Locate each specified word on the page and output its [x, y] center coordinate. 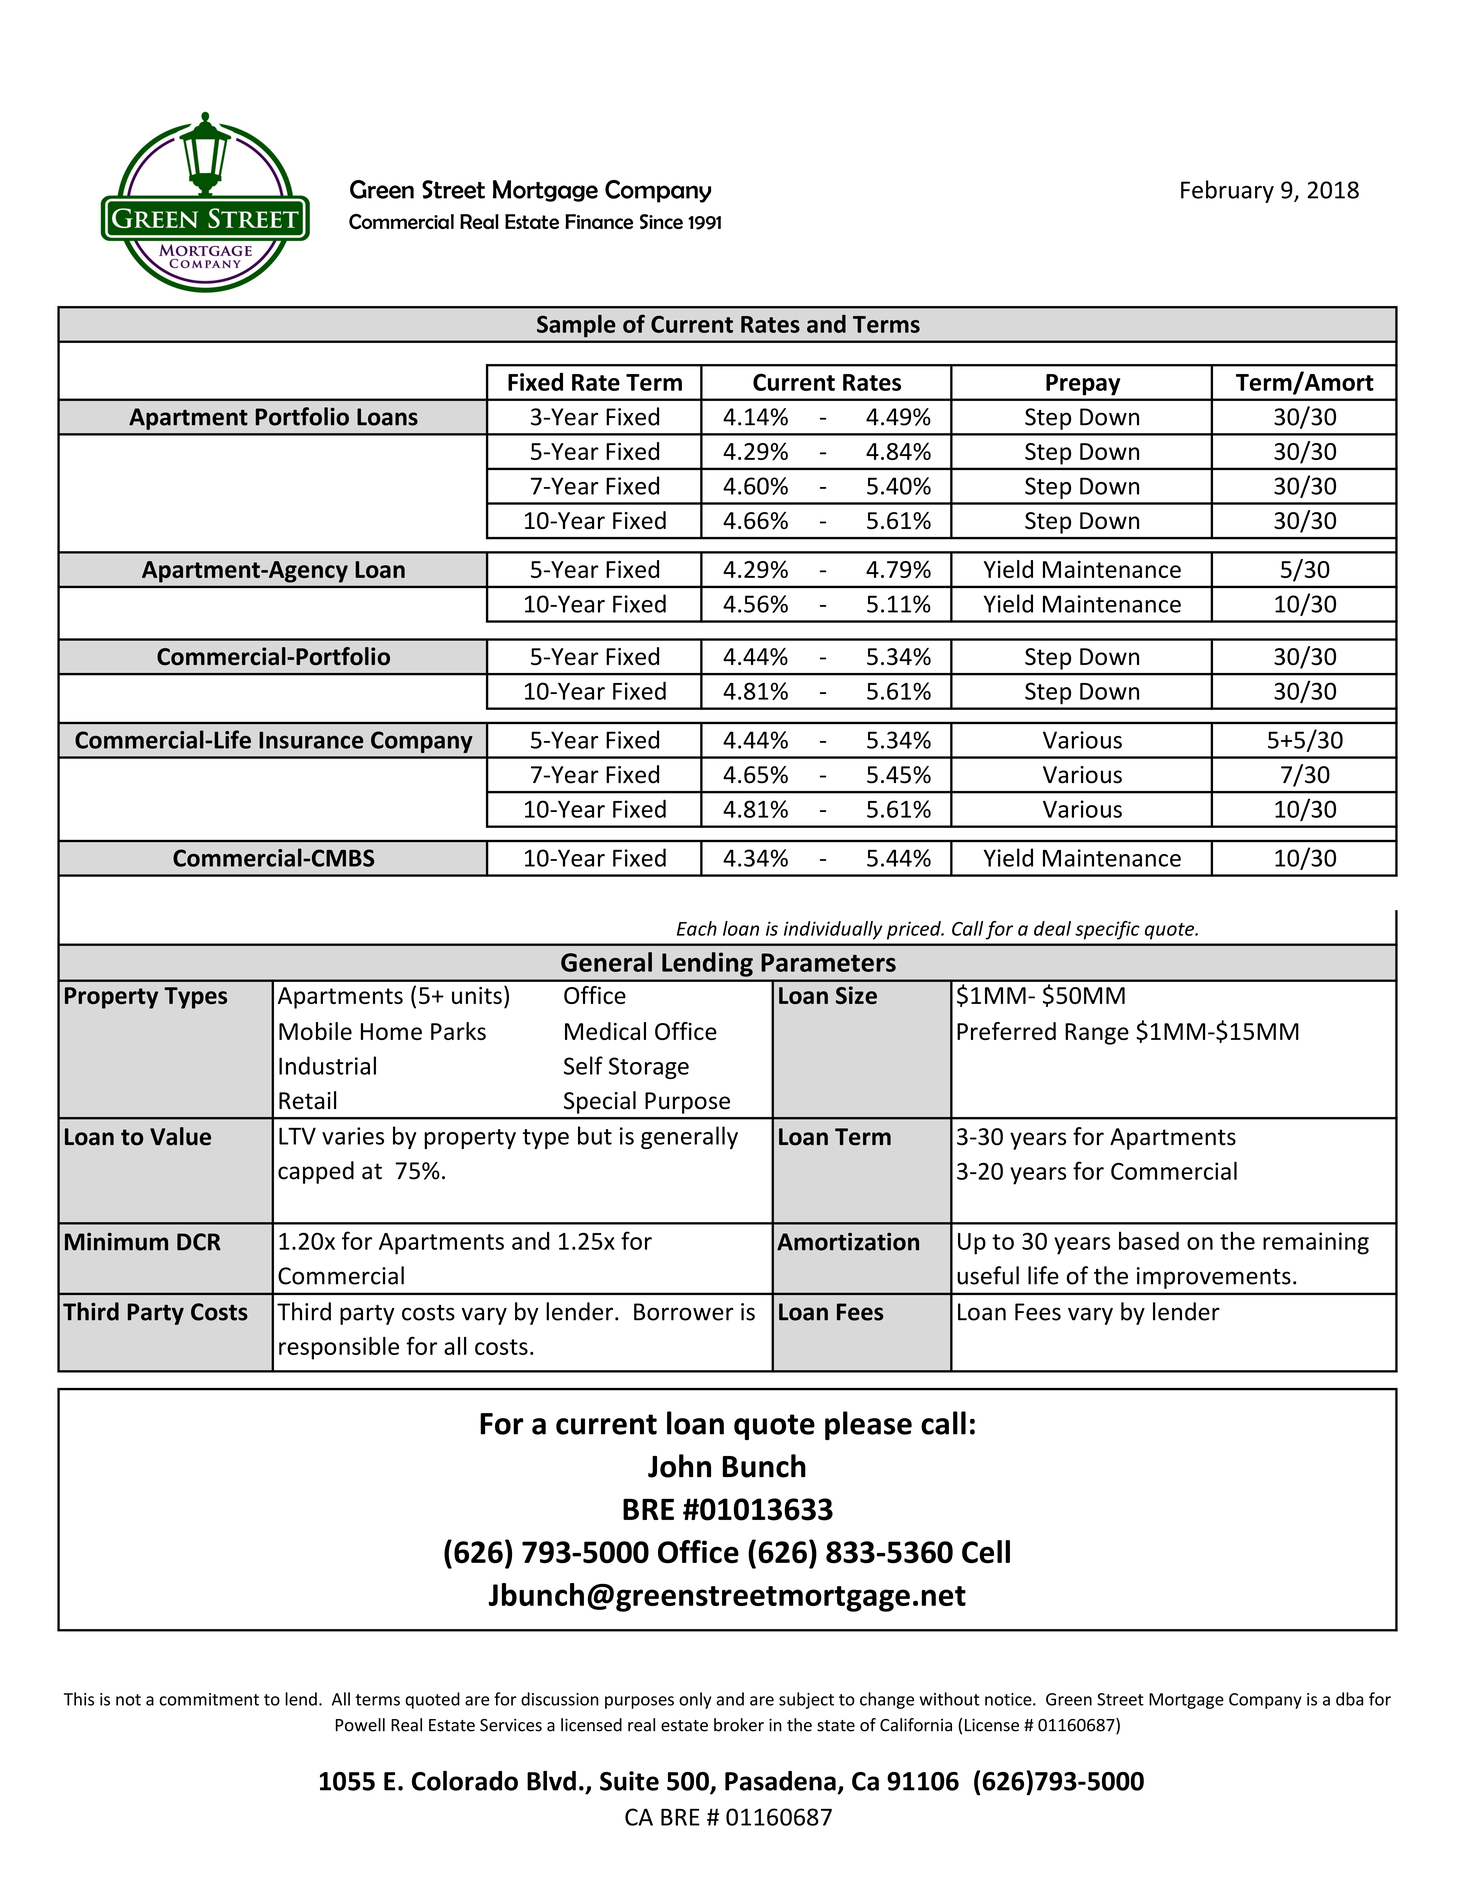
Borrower [684, 1312]
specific [1107, 930]
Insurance [311, 740]
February [1227, 191]
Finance [599, 221]
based [1149, 1240]
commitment [209, 1699]
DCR [199, 1242]
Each [697, 928]
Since [661, 221]
